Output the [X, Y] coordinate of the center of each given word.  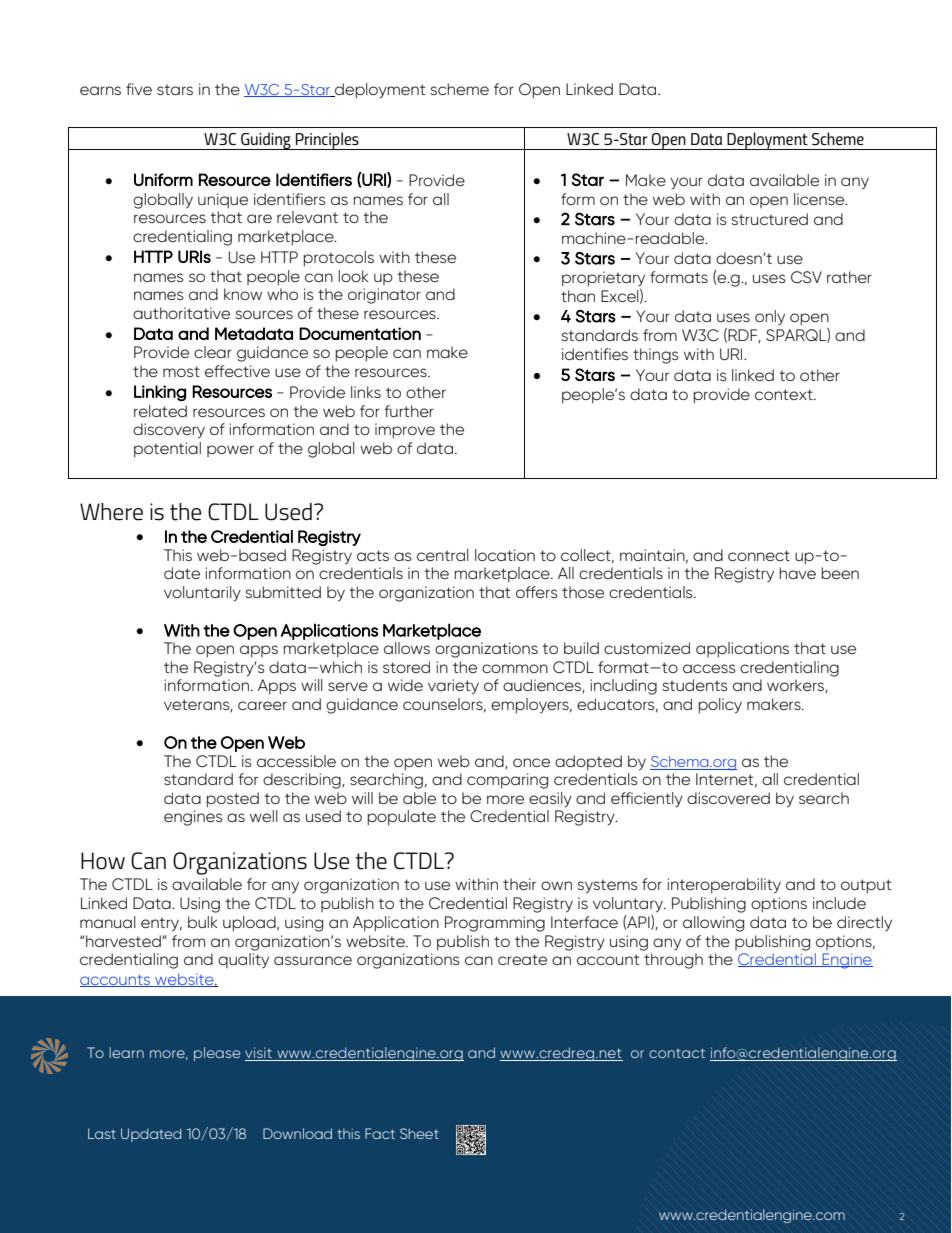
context [785, 394]
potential [167, 450]
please [217, 1054]
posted [233, 800]
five [139, 89]
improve [405, 431]
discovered [728, 798]
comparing [507, 781]
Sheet [419, 1133]
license [820, 199]
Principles [327, 141]
